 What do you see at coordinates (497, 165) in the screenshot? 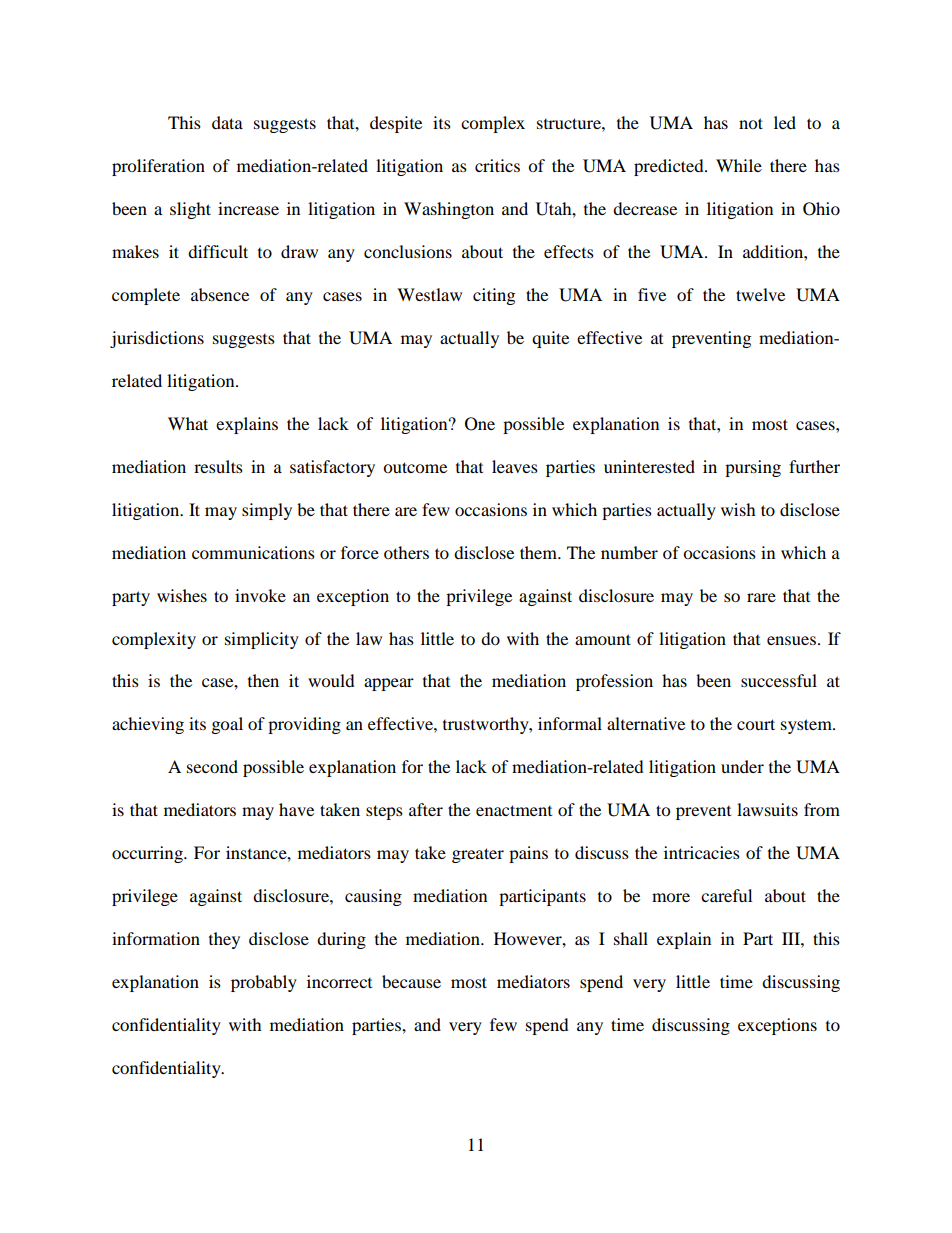
I see `critics` at bounding box center [497, 165].
